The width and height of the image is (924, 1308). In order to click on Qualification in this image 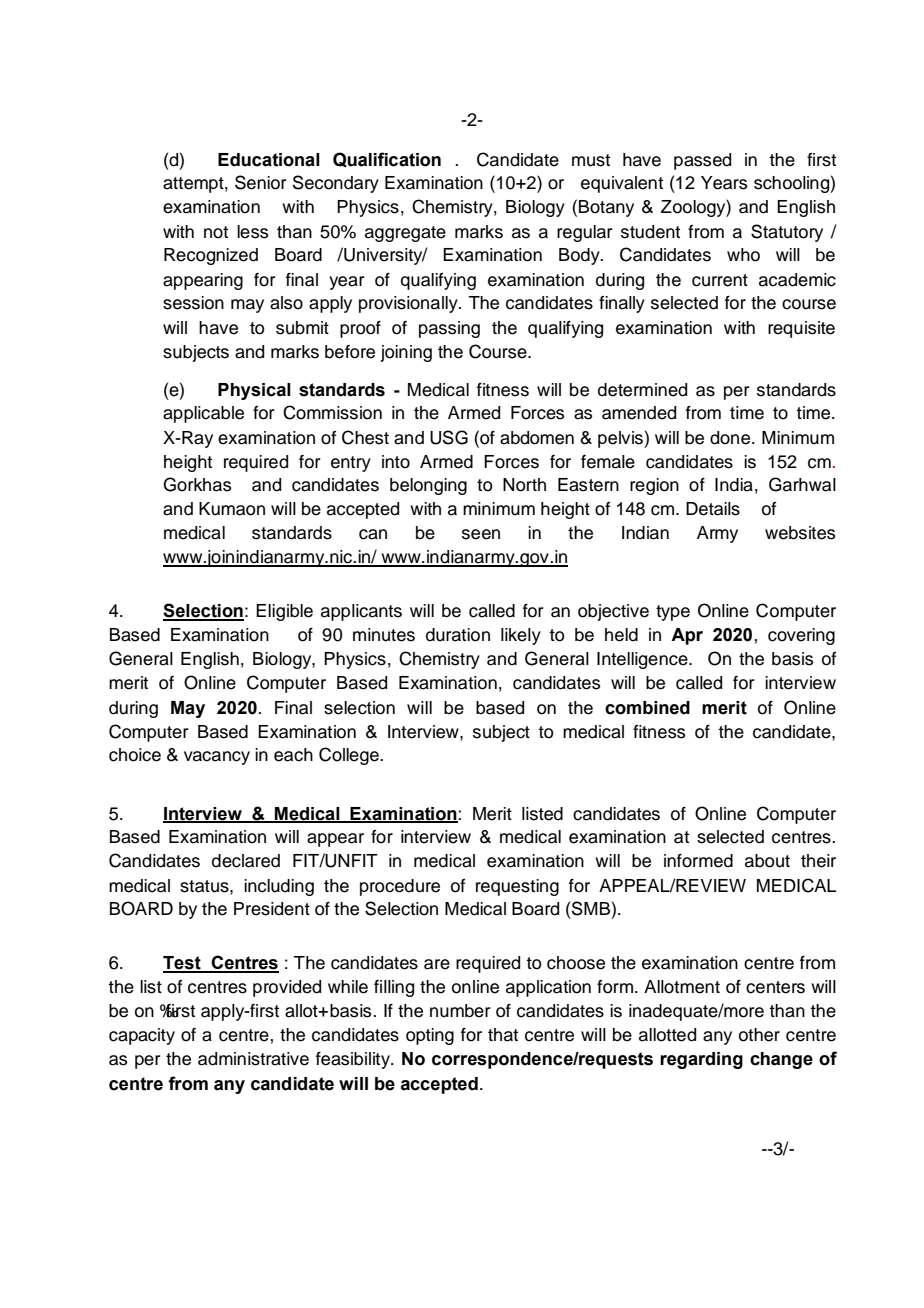, I will do `click(387, 160)`.
